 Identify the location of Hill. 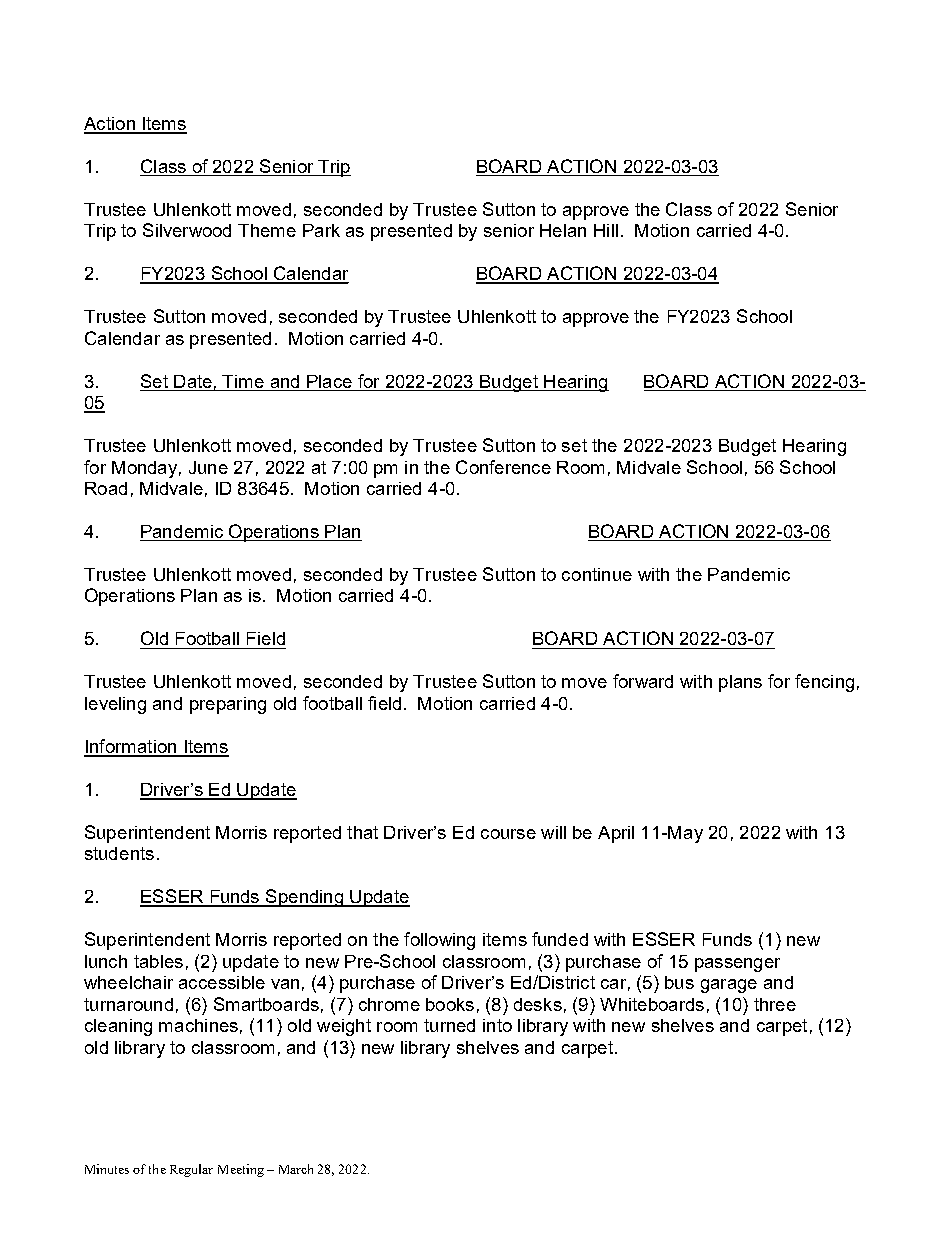
(606, 230).
